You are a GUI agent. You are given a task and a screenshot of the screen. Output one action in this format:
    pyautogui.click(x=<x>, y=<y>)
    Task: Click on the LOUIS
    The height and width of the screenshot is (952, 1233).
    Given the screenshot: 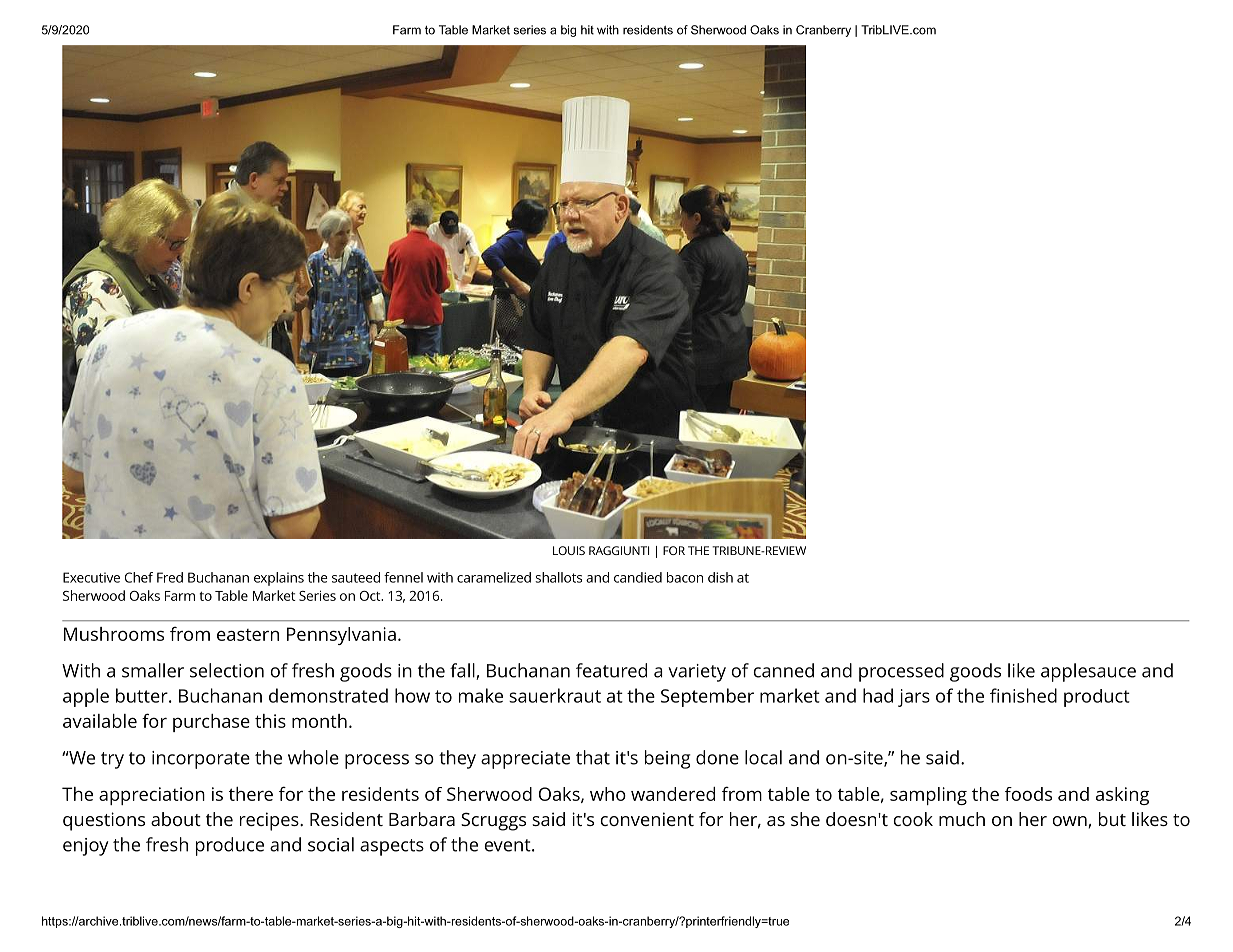 What is the action you would take?
    pyautogui.click(x=569, y=550)
